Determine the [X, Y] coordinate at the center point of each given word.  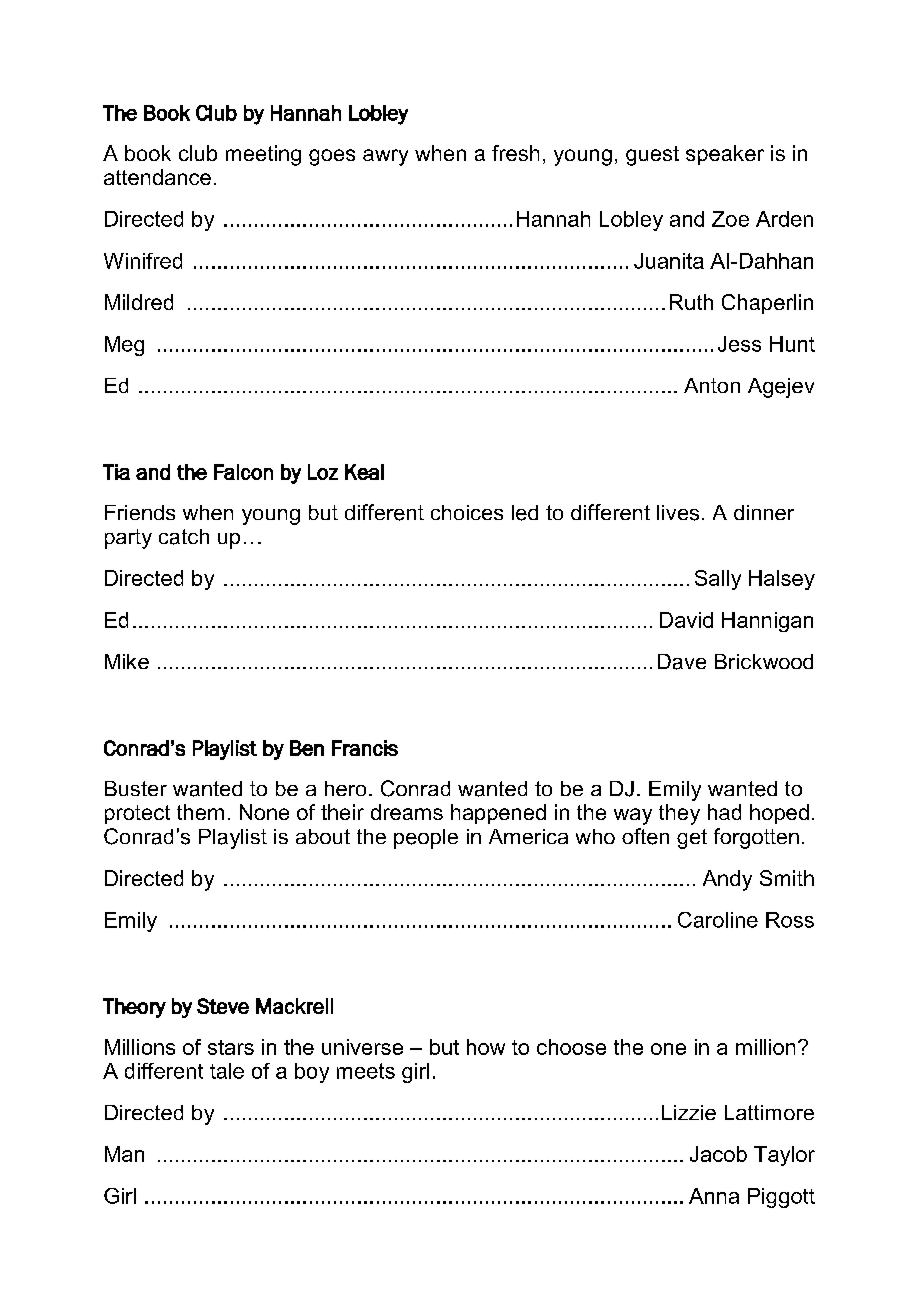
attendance [157, 177]
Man [124, 1154]
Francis [365, 748]
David [686, 620]
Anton [712, 385]
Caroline [718, 920]
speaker [725, 155]
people [426, 839]
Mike [127, 661]
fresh [515, 153]
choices [467, 512]
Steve [223, 1006]
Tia [116, 472]
